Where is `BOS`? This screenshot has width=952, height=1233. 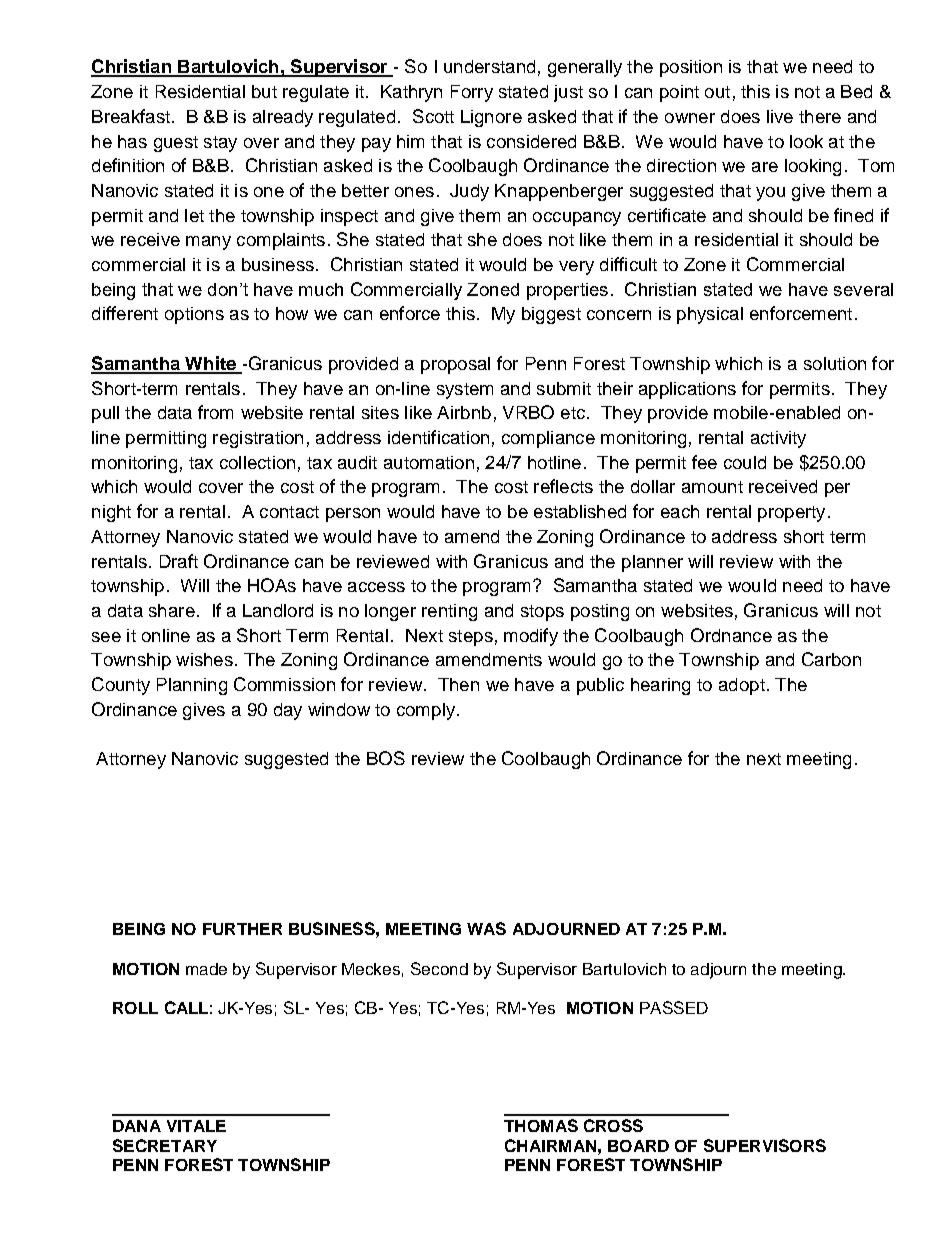
BOS is located at coordinates (386, 758).
